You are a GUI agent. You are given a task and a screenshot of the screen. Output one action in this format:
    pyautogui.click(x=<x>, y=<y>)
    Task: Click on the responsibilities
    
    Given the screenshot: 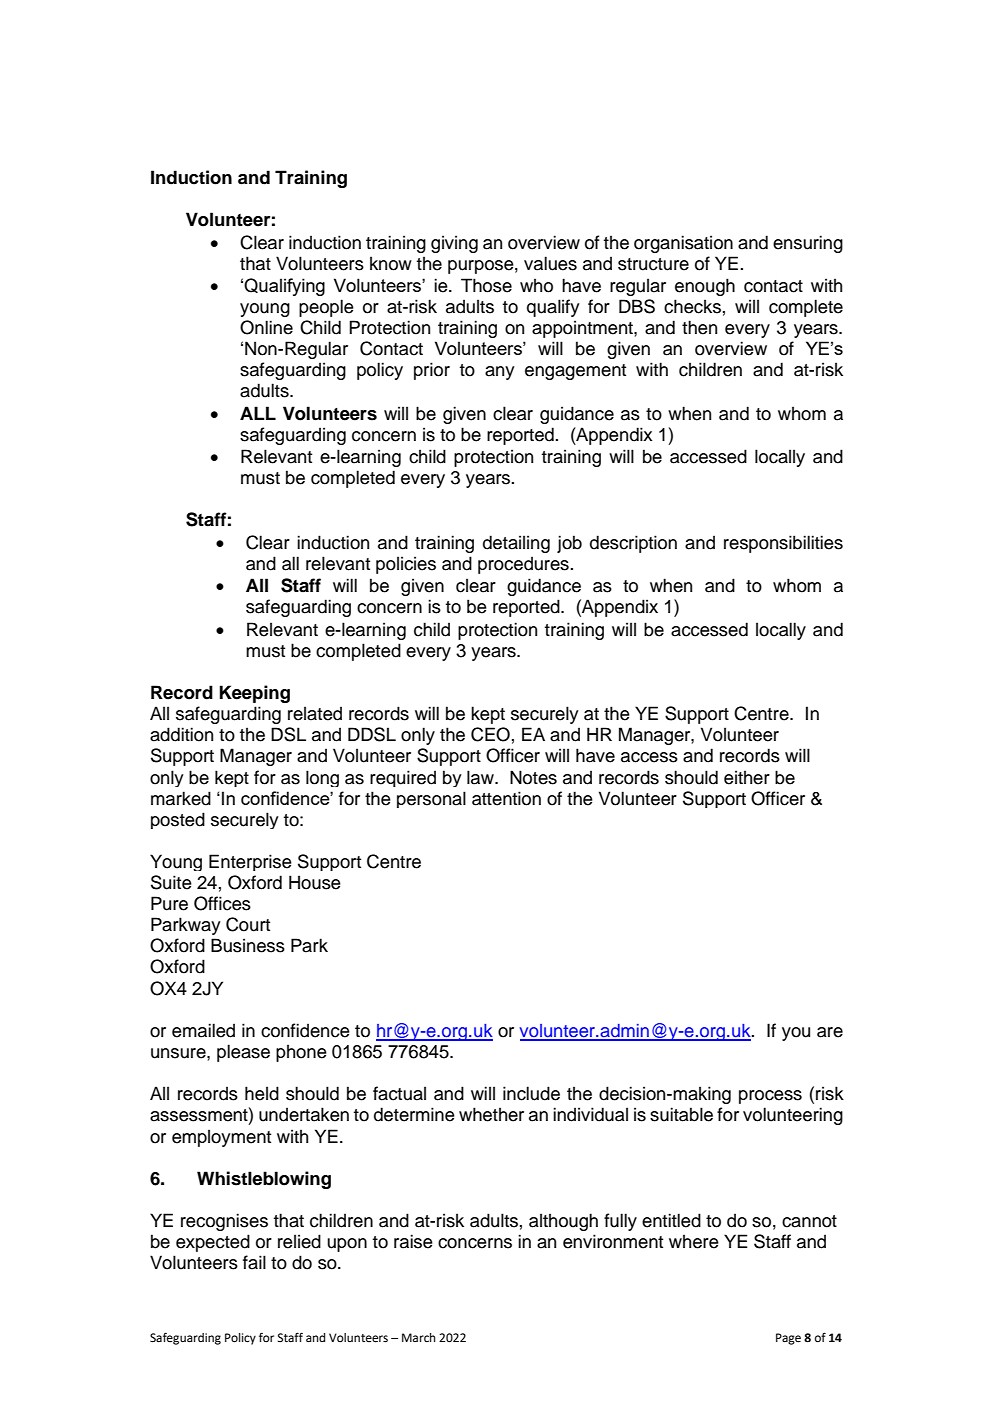 What is the action you would take?
    pyautogui.click(x=783, y=544)
